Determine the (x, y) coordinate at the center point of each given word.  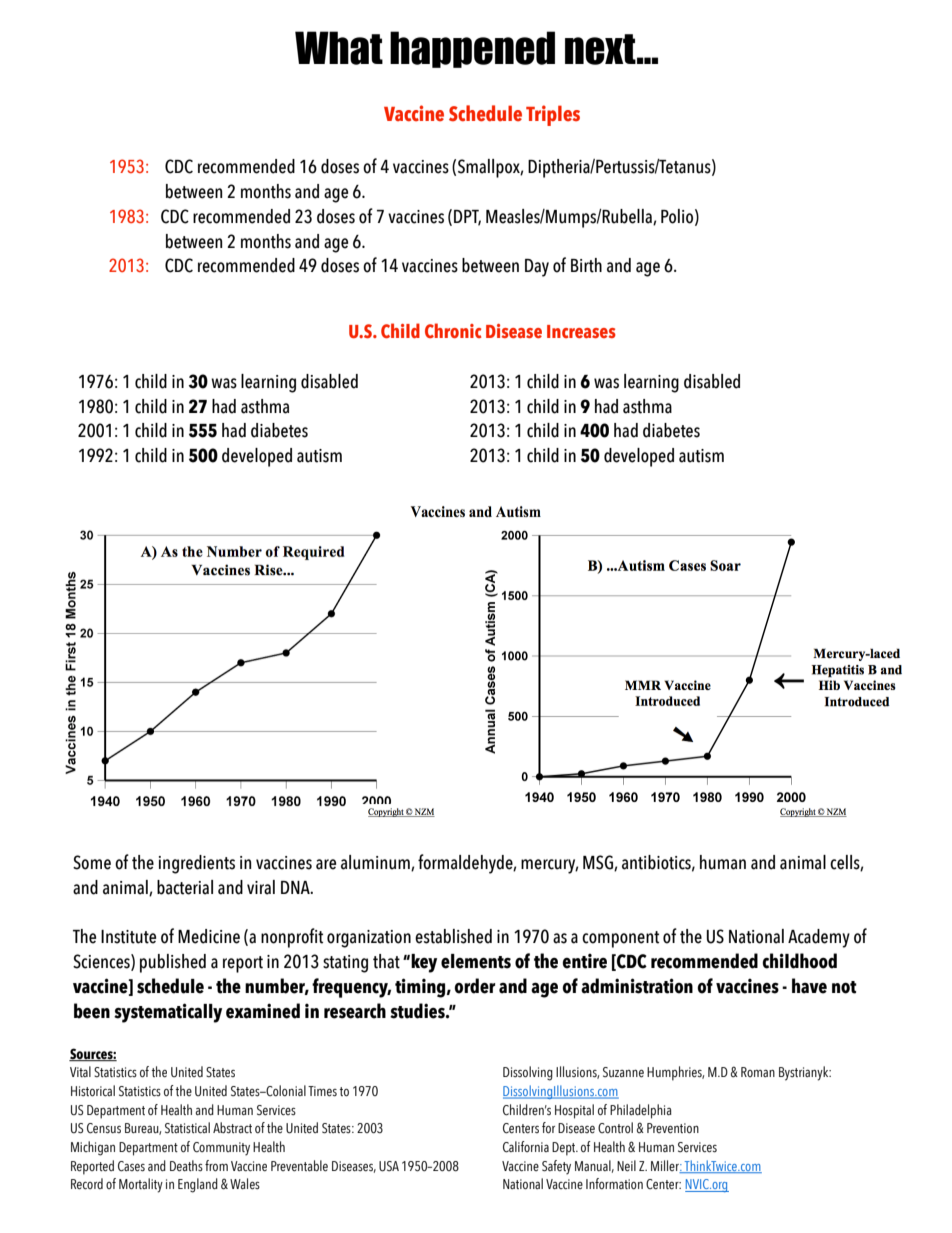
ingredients (197, 864)
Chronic (453, 331)
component (620, 939)
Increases (581, 332)
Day (537, 268)
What (339, 48)
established (453, 936)
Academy (819, 938)
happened (472, 49)
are (326, 864)
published (173, 963)
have (809, 986)
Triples (553, 115)
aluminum (376, 863)
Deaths (186, 1166)
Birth (586, 265)
